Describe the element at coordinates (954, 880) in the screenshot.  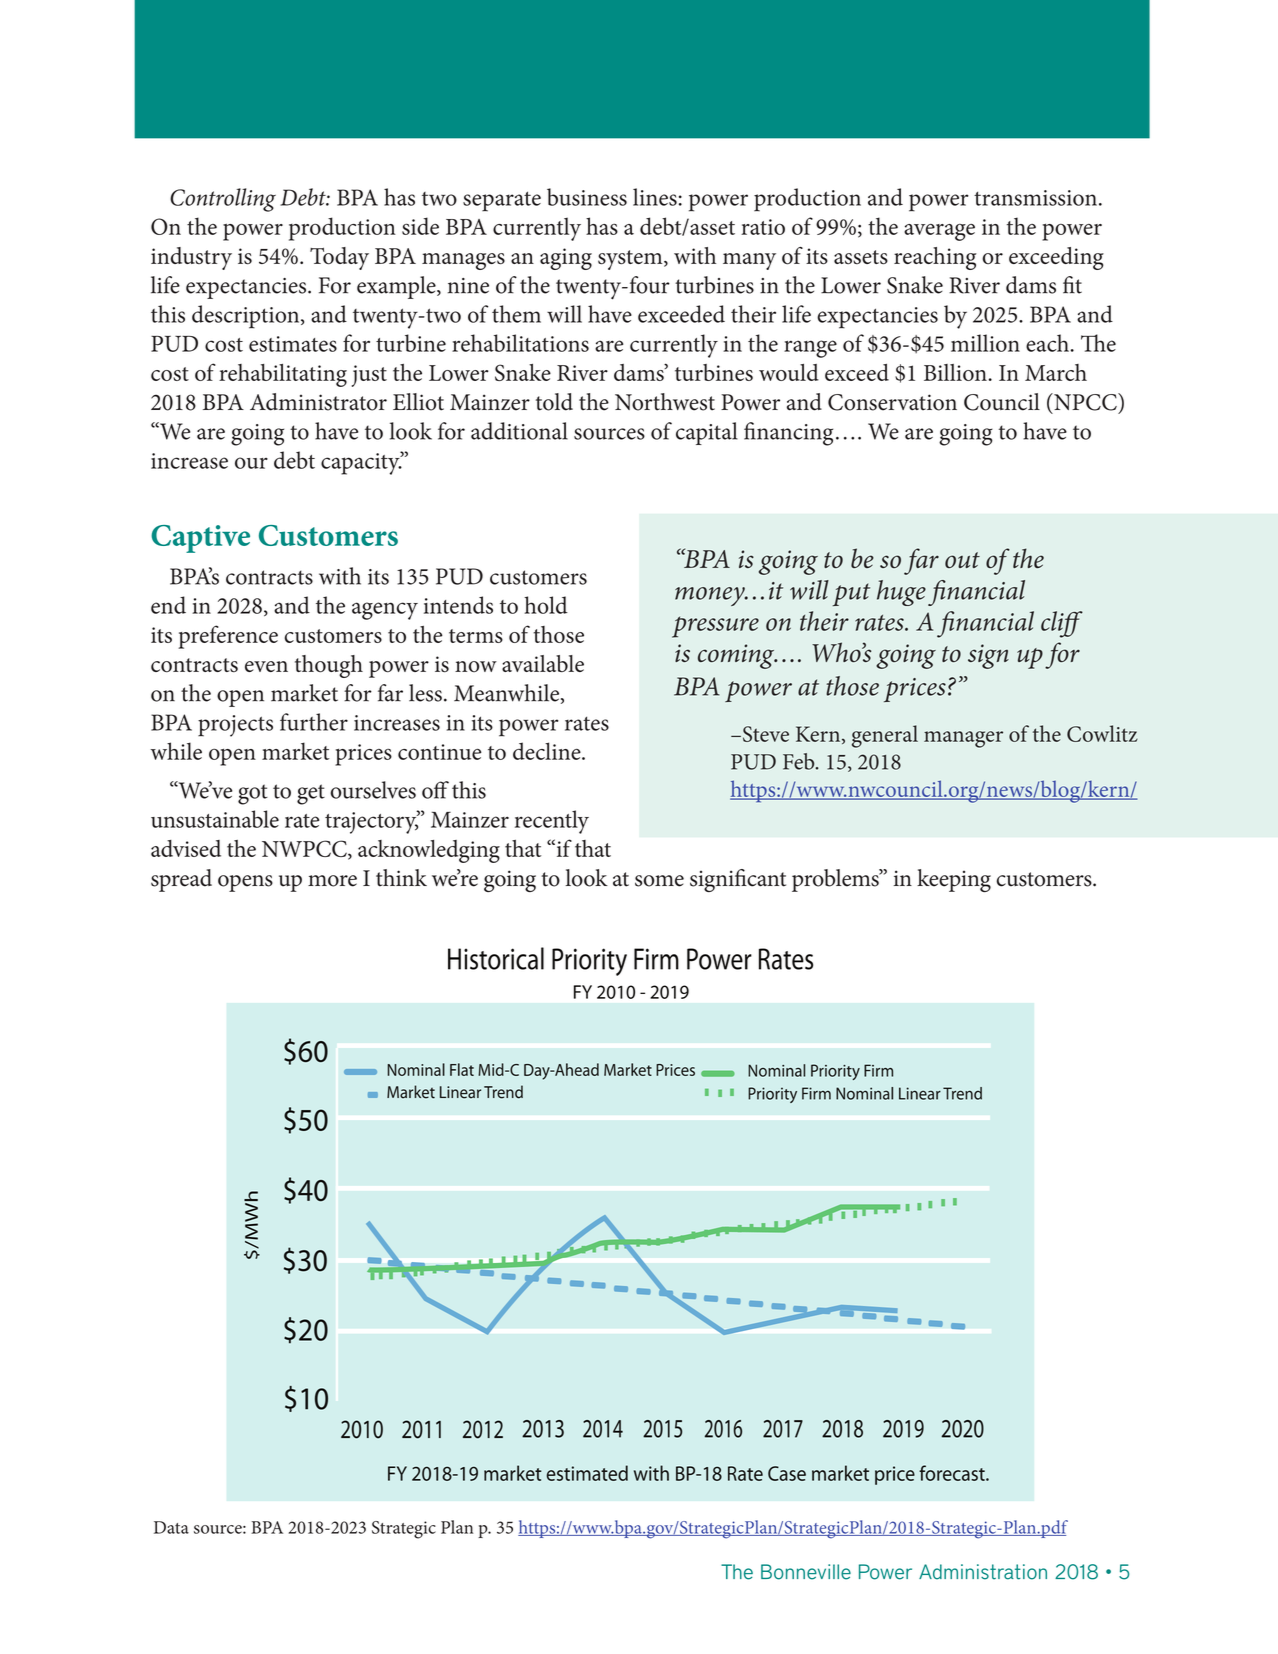
I see `keeping` at that location.
